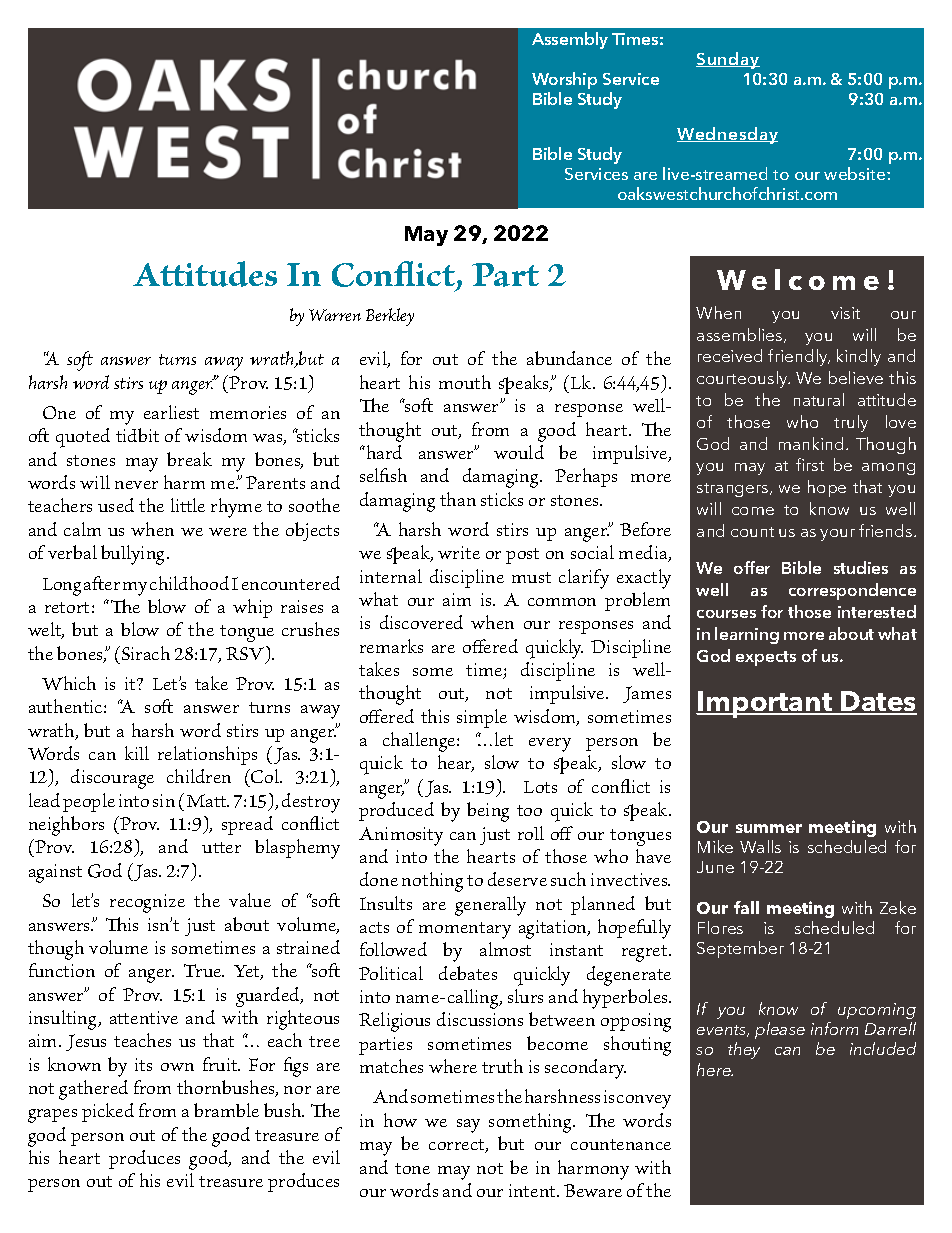  Describe the element at coordinates (144, 653) in the page. I see `Sirach` at that location.
